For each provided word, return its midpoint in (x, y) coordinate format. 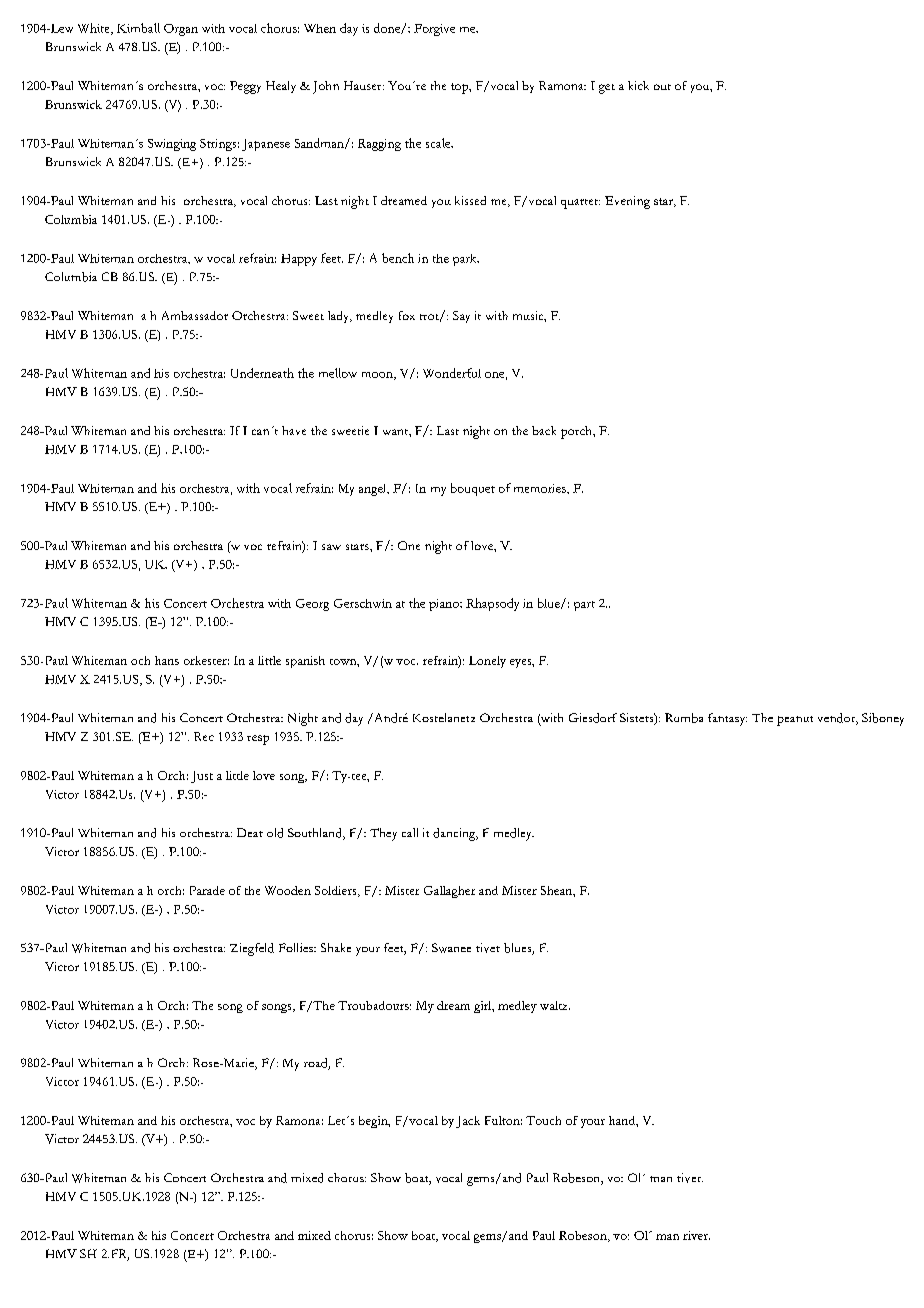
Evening (627, 202)
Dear (250, 832)
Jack (468, 1122)
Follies (297, 947)
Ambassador (195, 315)
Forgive (434, 30)
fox (407, 315)
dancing (455, 834)
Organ (181, 30)
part (584, 606)
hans (167, 660)
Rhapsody (492, 604)
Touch (543, 1120)
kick (638, 85)
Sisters (638, 719)
